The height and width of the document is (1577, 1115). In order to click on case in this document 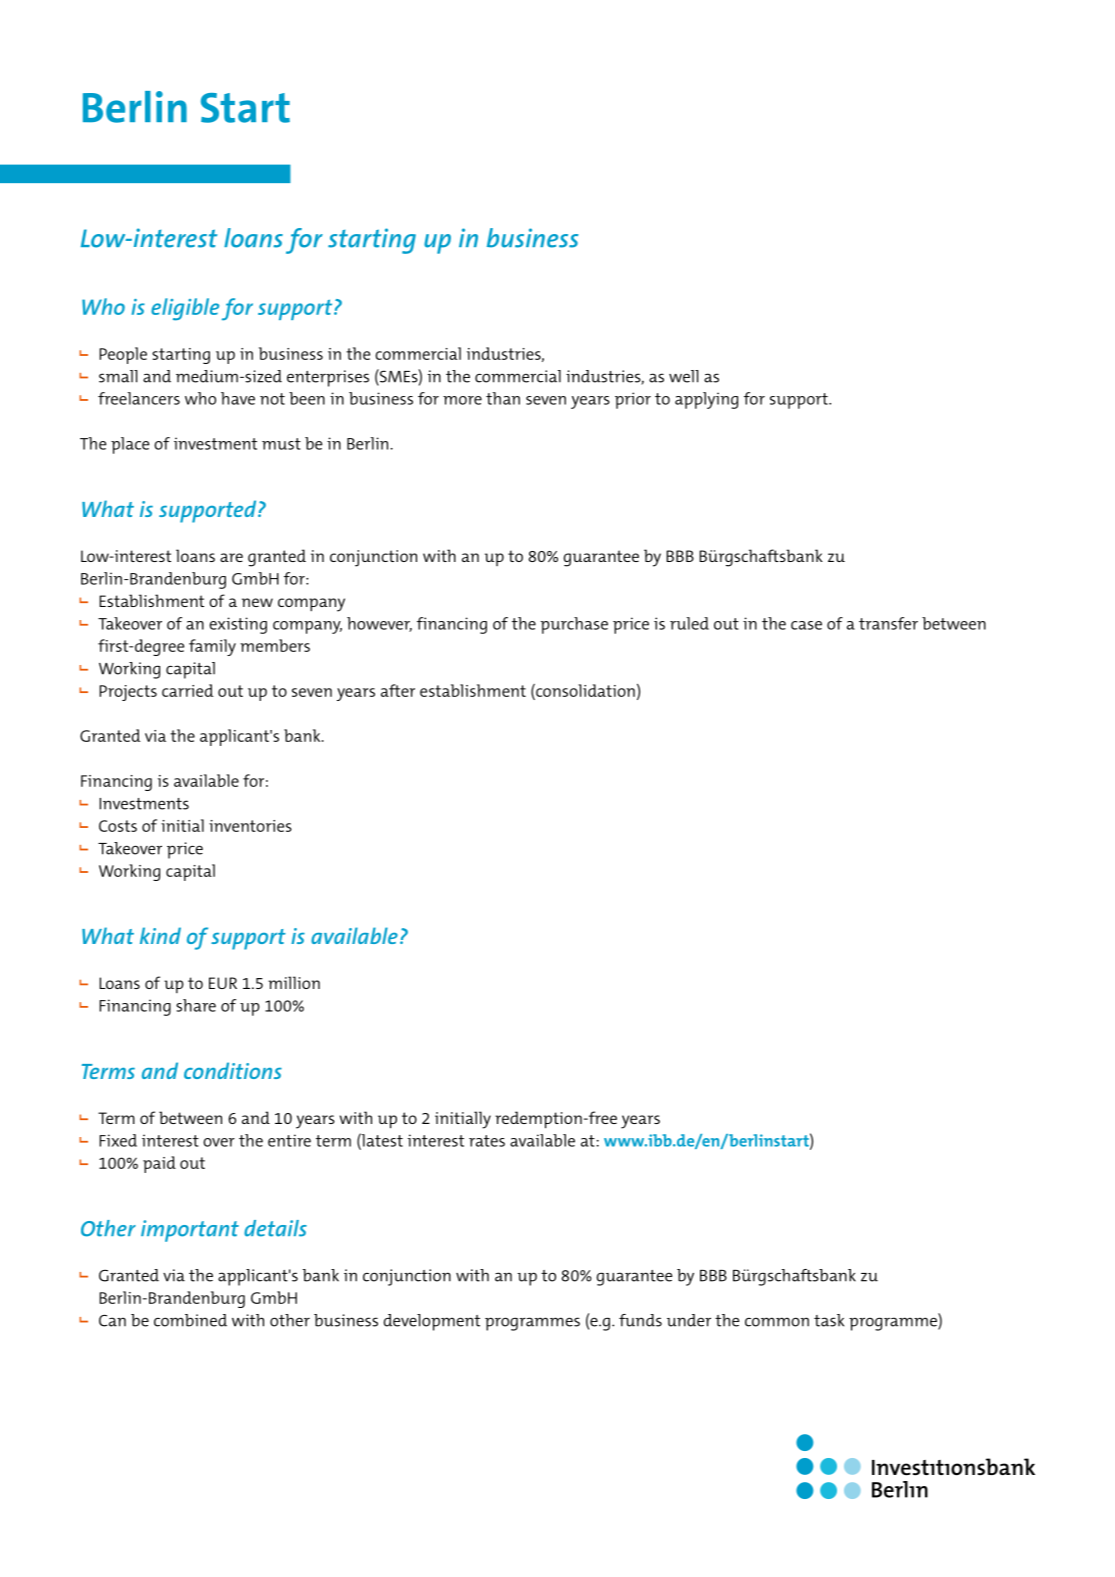, I will do `click(806, 625)`.
